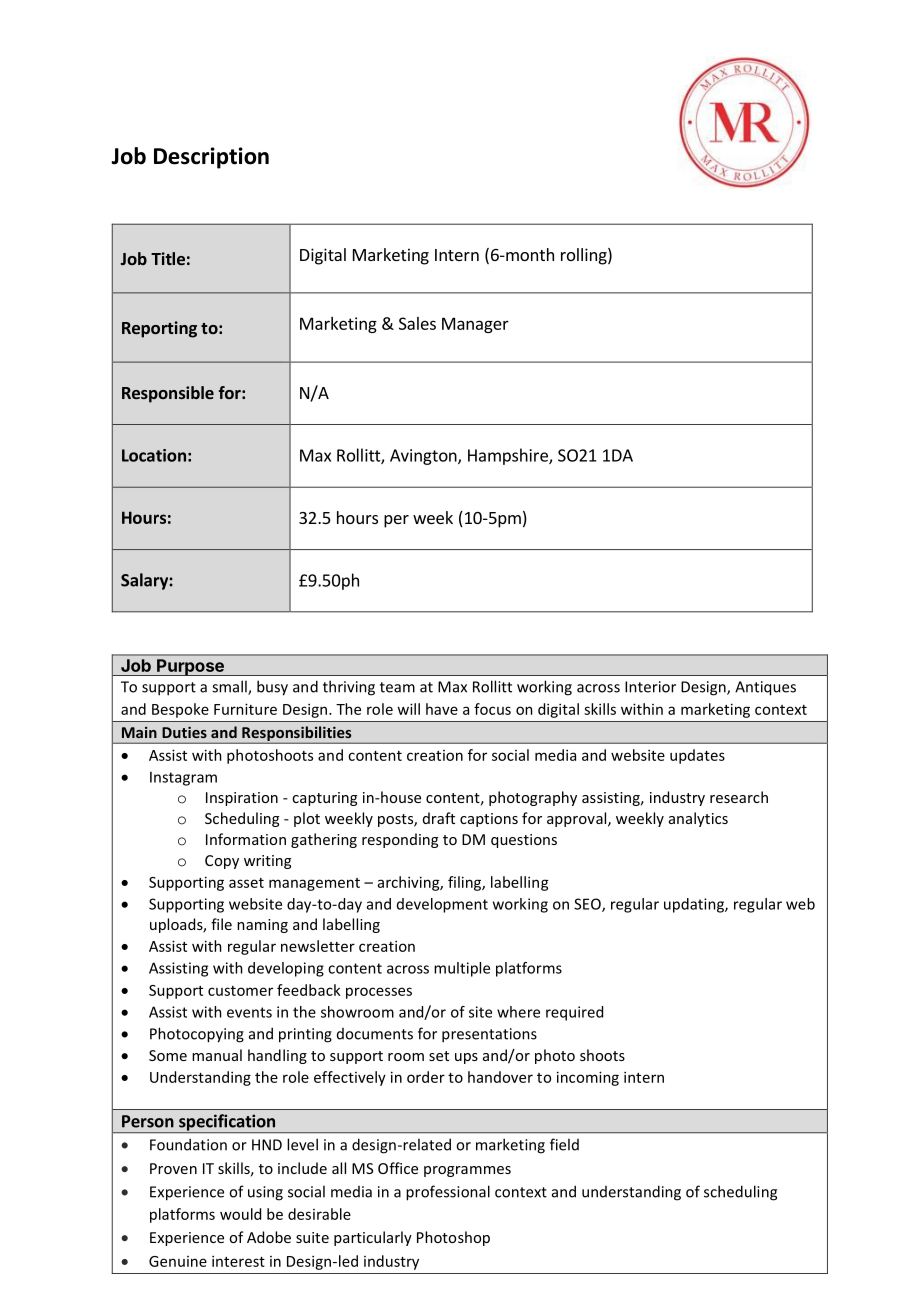 The height and width of the page is (1308, 924). I want to click on Description, so click(211, 158).
